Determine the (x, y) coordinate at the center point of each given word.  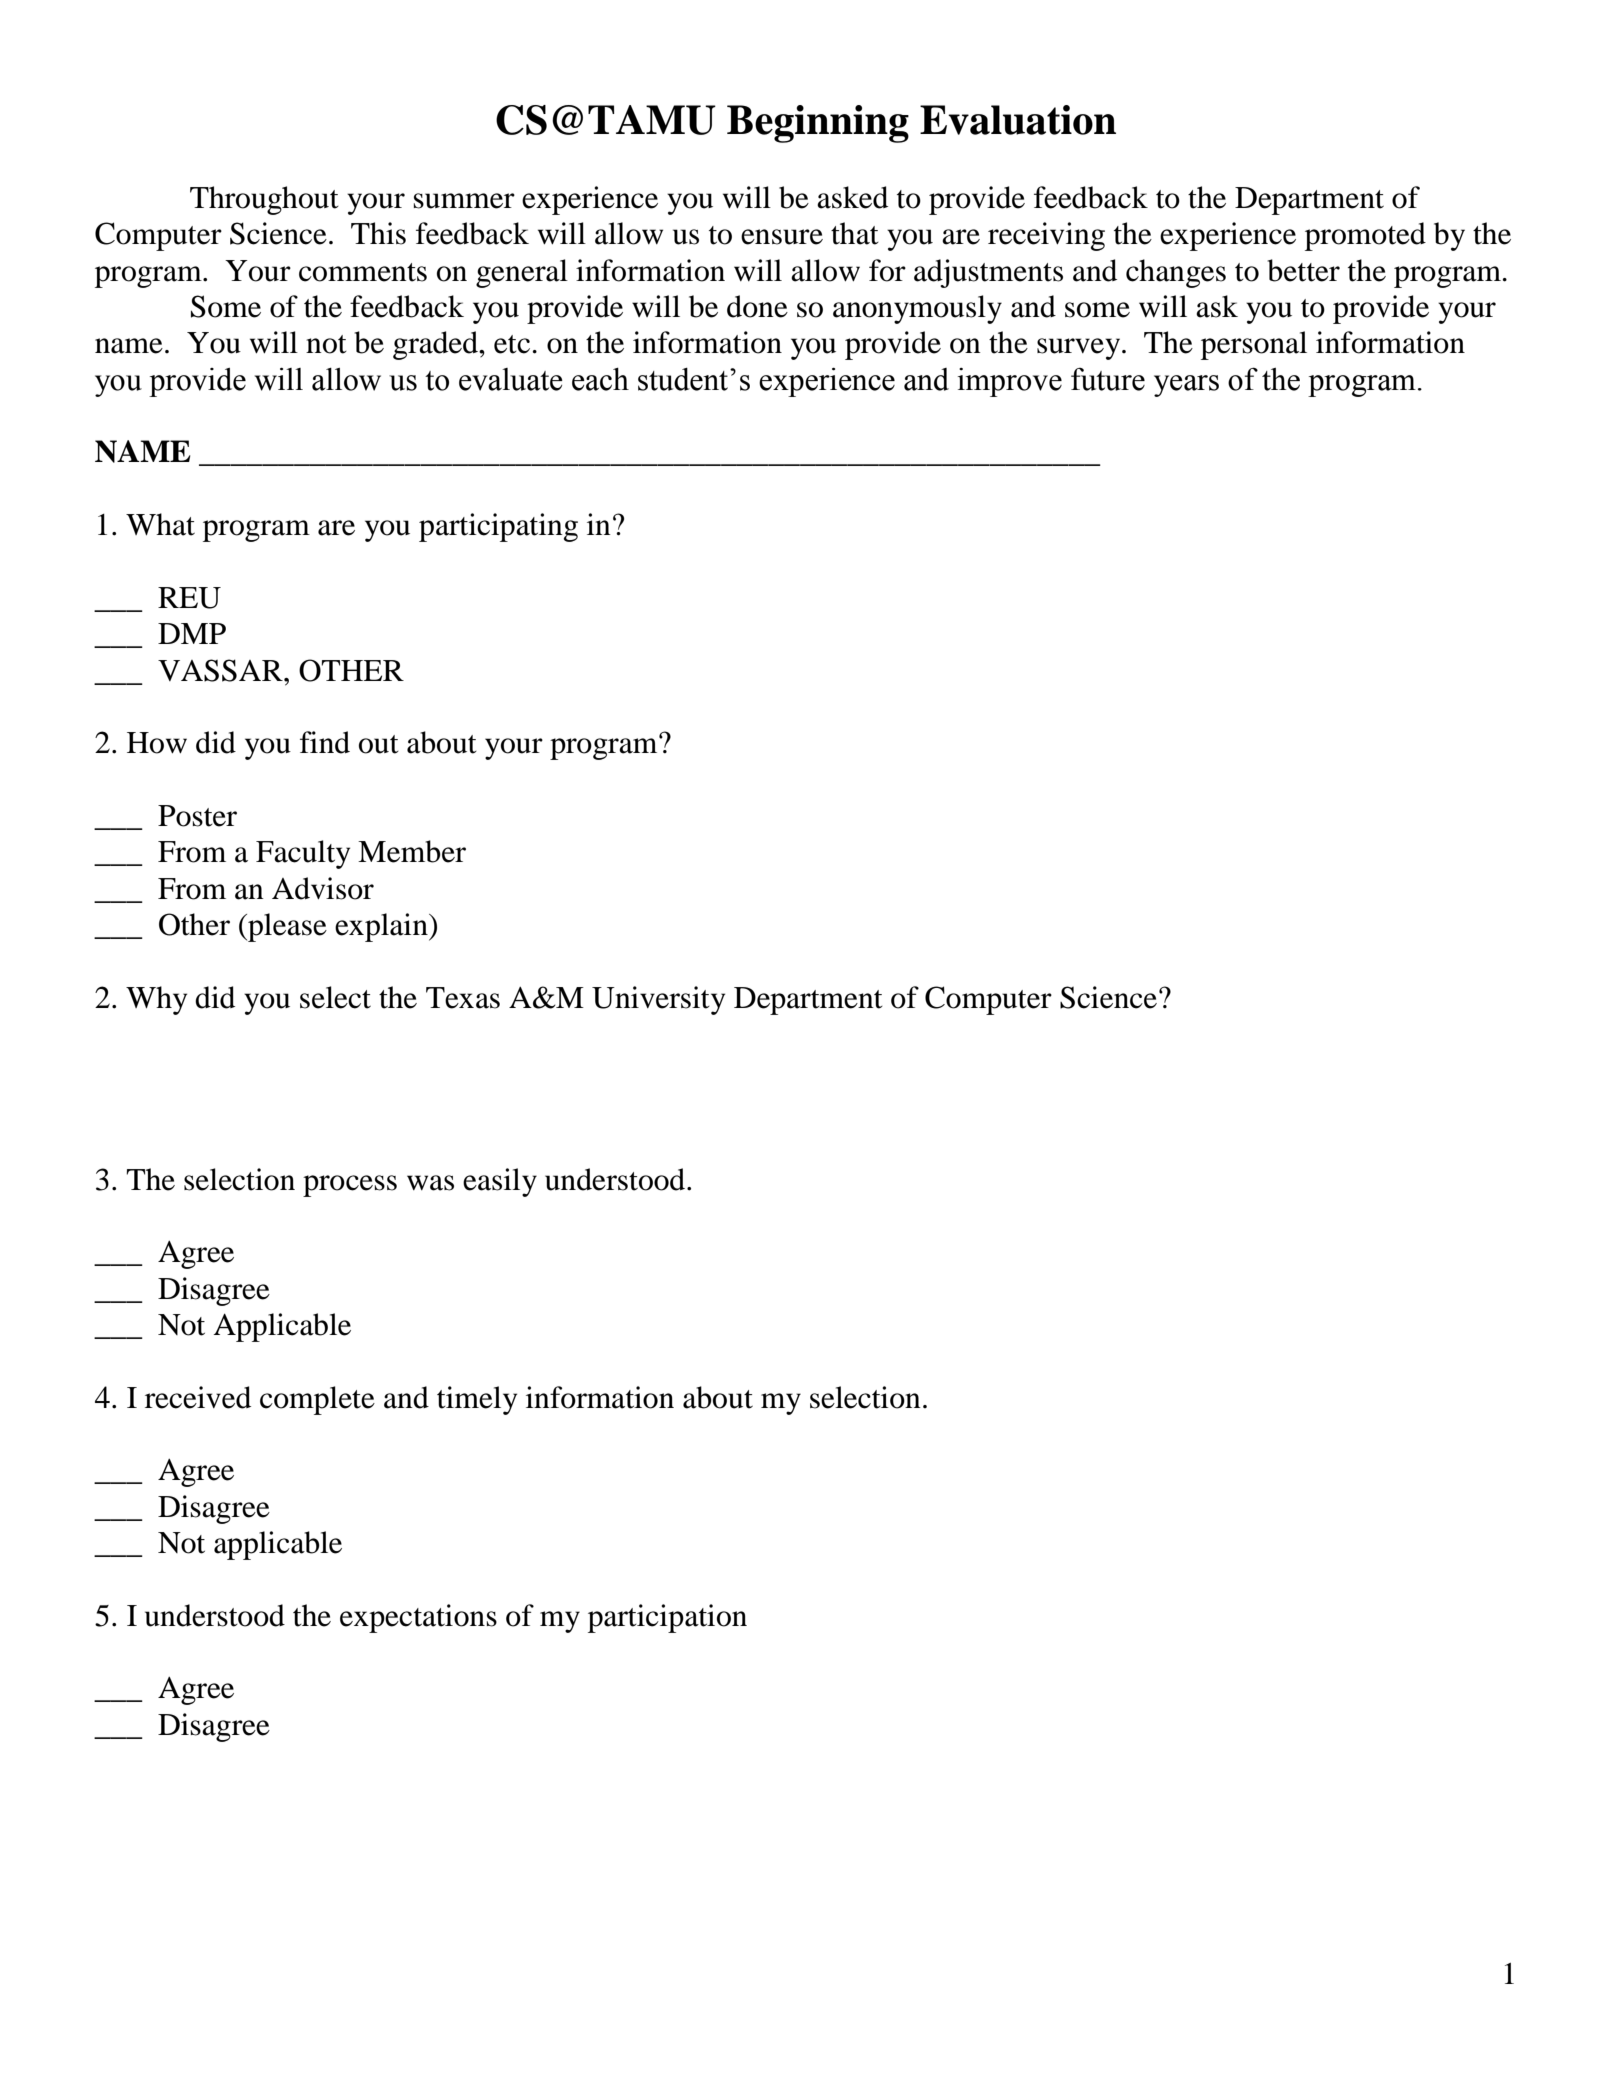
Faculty (303, 854)
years (1186, 386)
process (350, 1186)
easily (500, 1182)
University (658, 1000)
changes (1176, 273)
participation (667, 1618)
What (160, 524)
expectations (418, 1618)
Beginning (818, 124)
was (430, 1183)
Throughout (264, 200)
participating (498, 527)
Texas (463, 998)
